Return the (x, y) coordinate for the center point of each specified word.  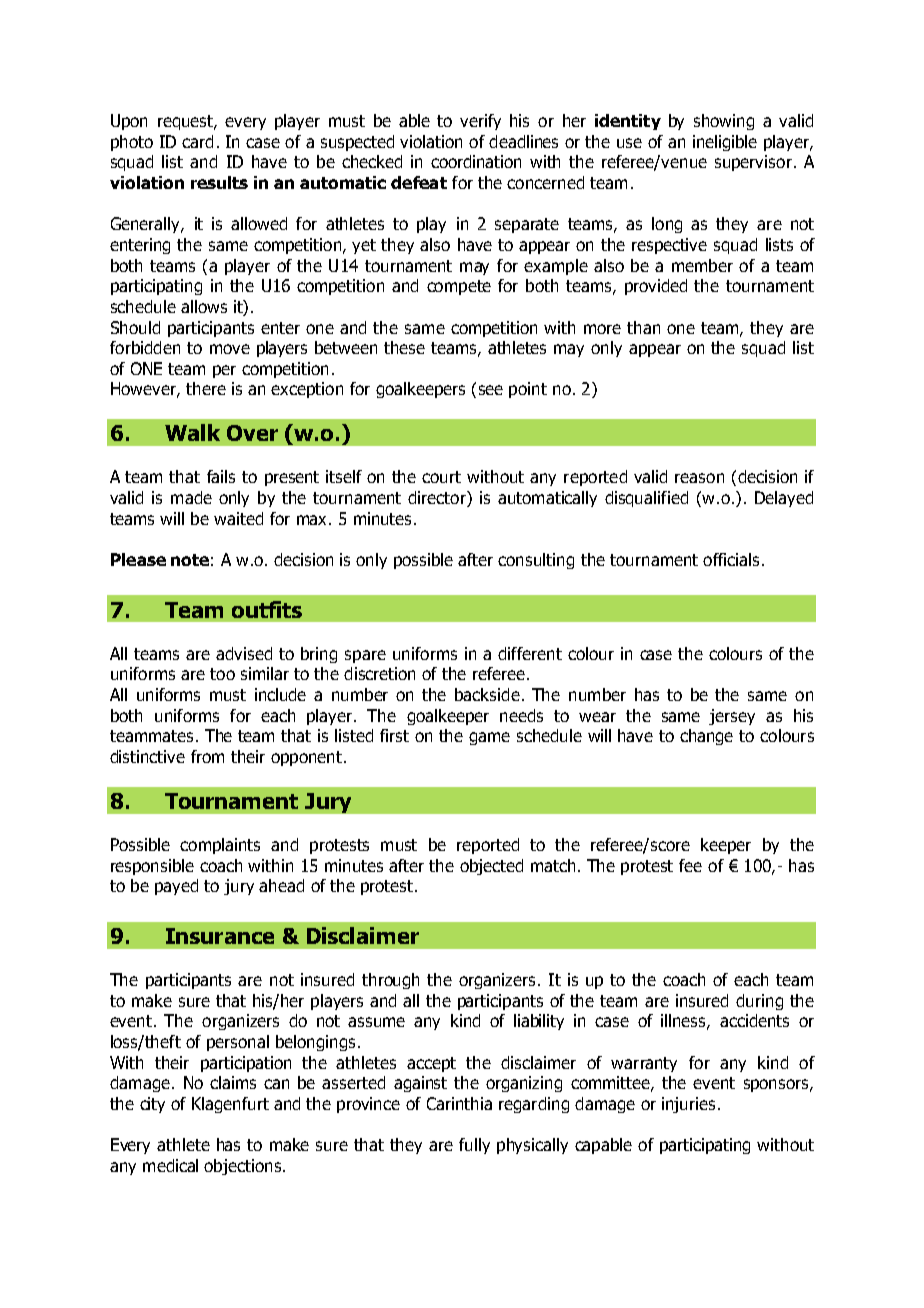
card (197, 141)
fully (474, 1146)
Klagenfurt (230, 1105)
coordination (476, 161)
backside (487, 694)
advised (244, 653)
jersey (732, 717)
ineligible (725, 143)
